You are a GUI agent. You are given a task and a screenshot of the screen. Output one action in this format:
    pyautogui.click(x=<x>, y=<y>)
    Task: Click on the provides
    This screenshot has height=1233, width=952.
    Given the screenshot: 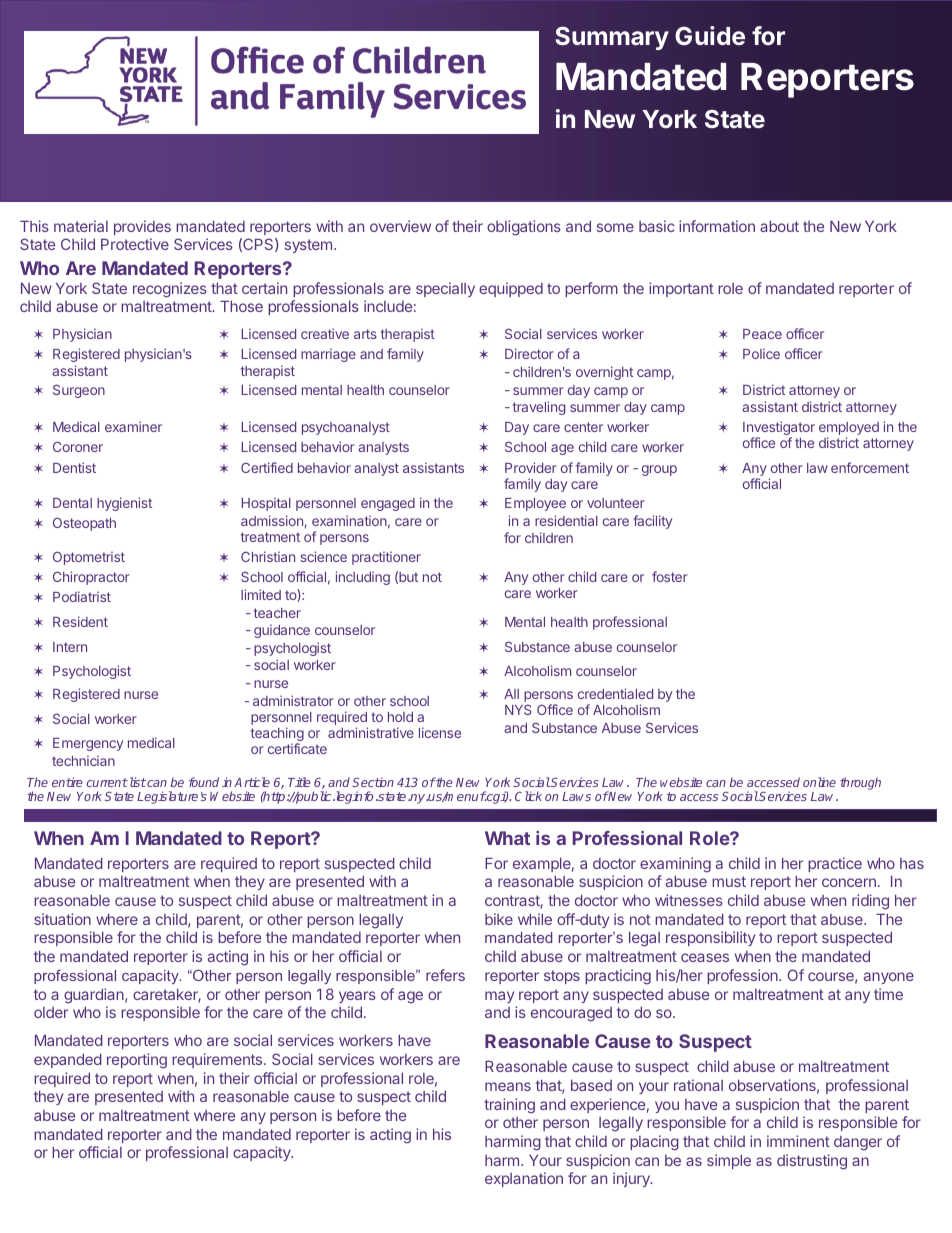 What is the action you would take?
    pyautogui.click(x=142, y=227)
